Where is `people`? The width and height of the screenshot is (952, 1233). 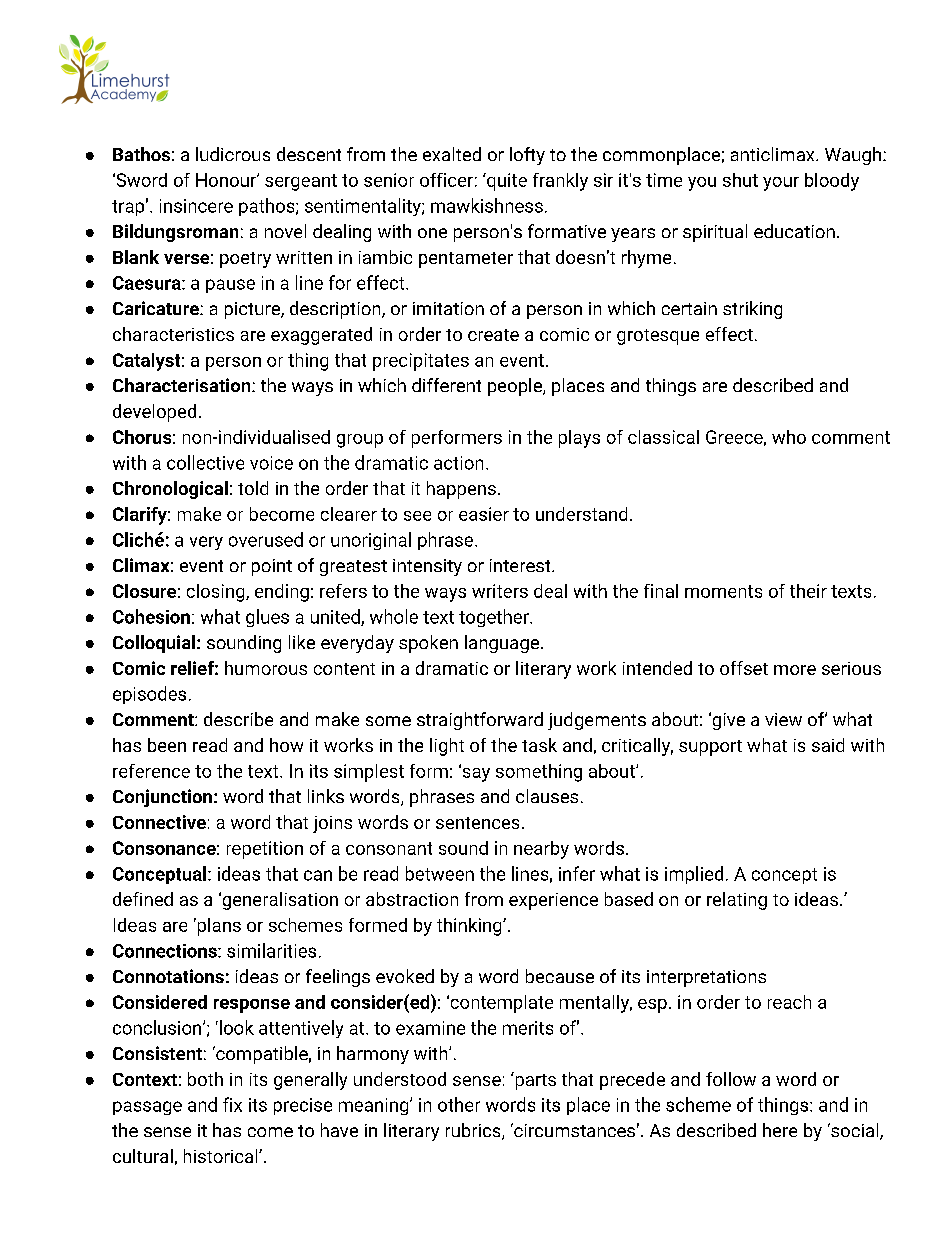 people is located at coordinates (516, 387).
